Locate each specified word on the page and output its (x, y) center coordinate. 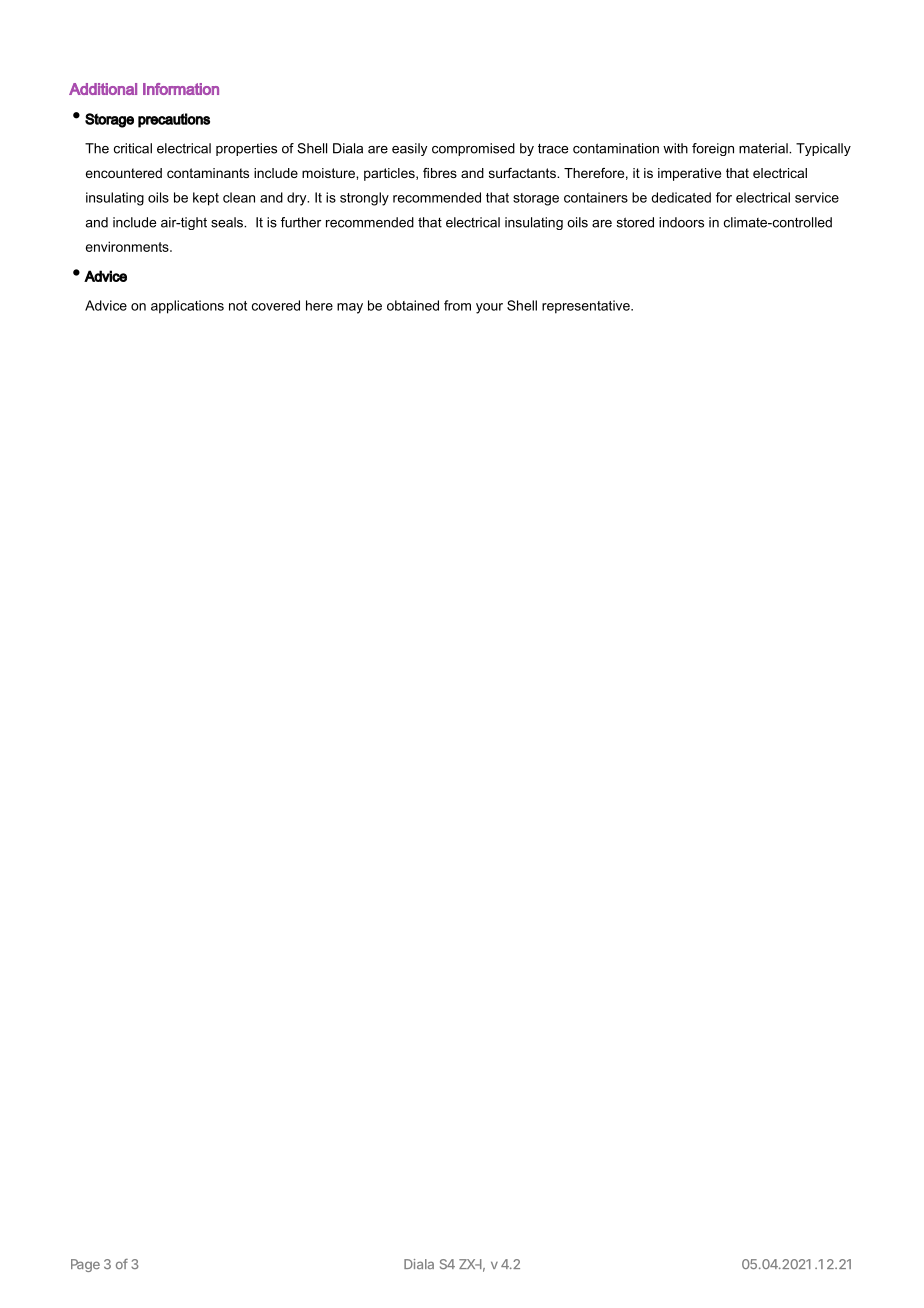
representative (587, 307)
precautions (174, 120)
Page (85, 1265)
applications (187, 307)
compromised (473, 149)
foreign (713, 149)
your (489, 308)
